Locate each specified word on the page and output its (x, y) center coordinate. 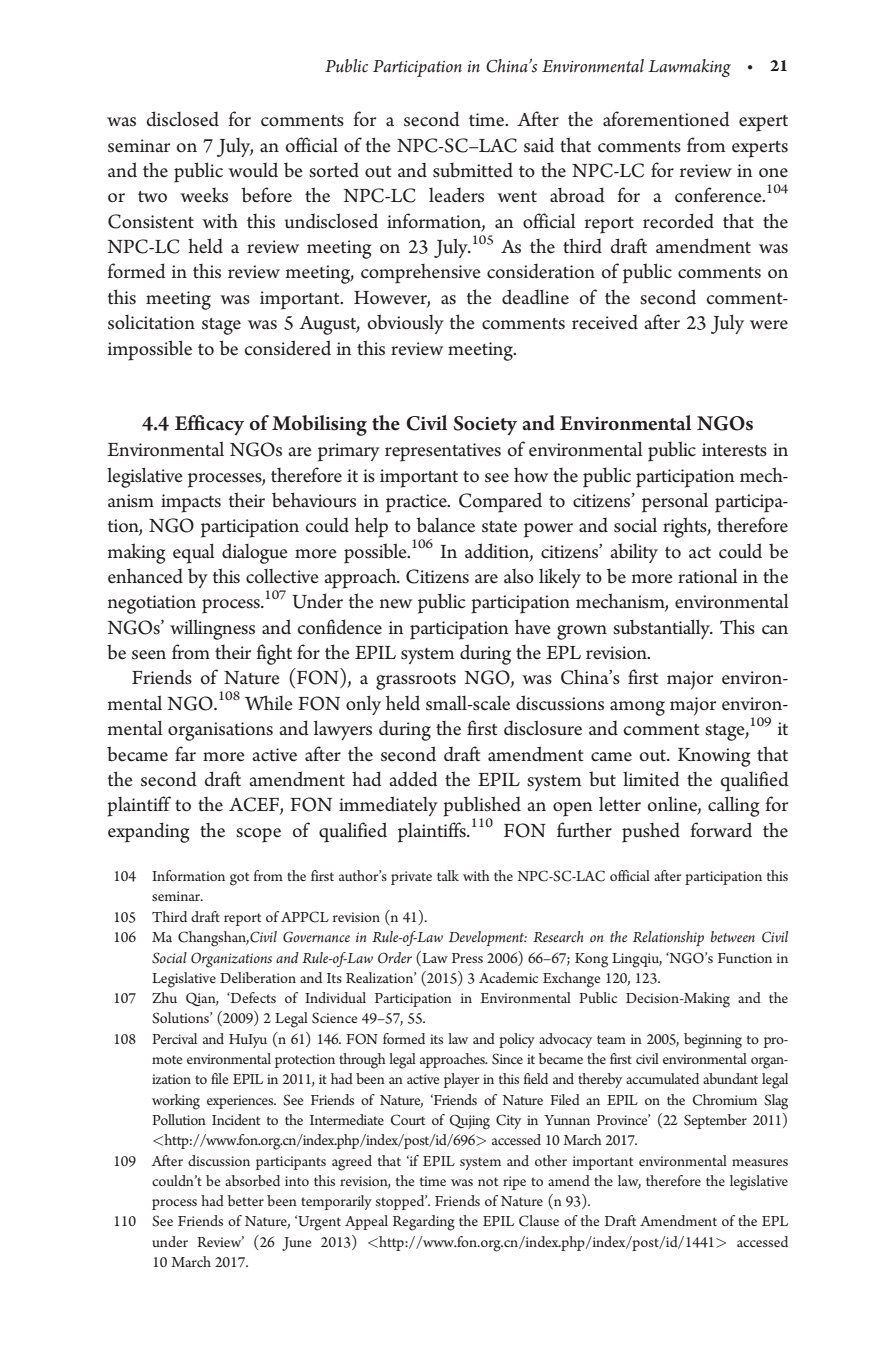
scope (258, 835)
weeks (204, 195)
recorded (678, 221)
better (245, 1200)
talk (448, 875)
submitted (473, 170)
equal (194, 553)
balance (445, 525)
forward (721, 830)
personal (675, 502)
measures (760, 1162)
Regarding (424, 1223)
